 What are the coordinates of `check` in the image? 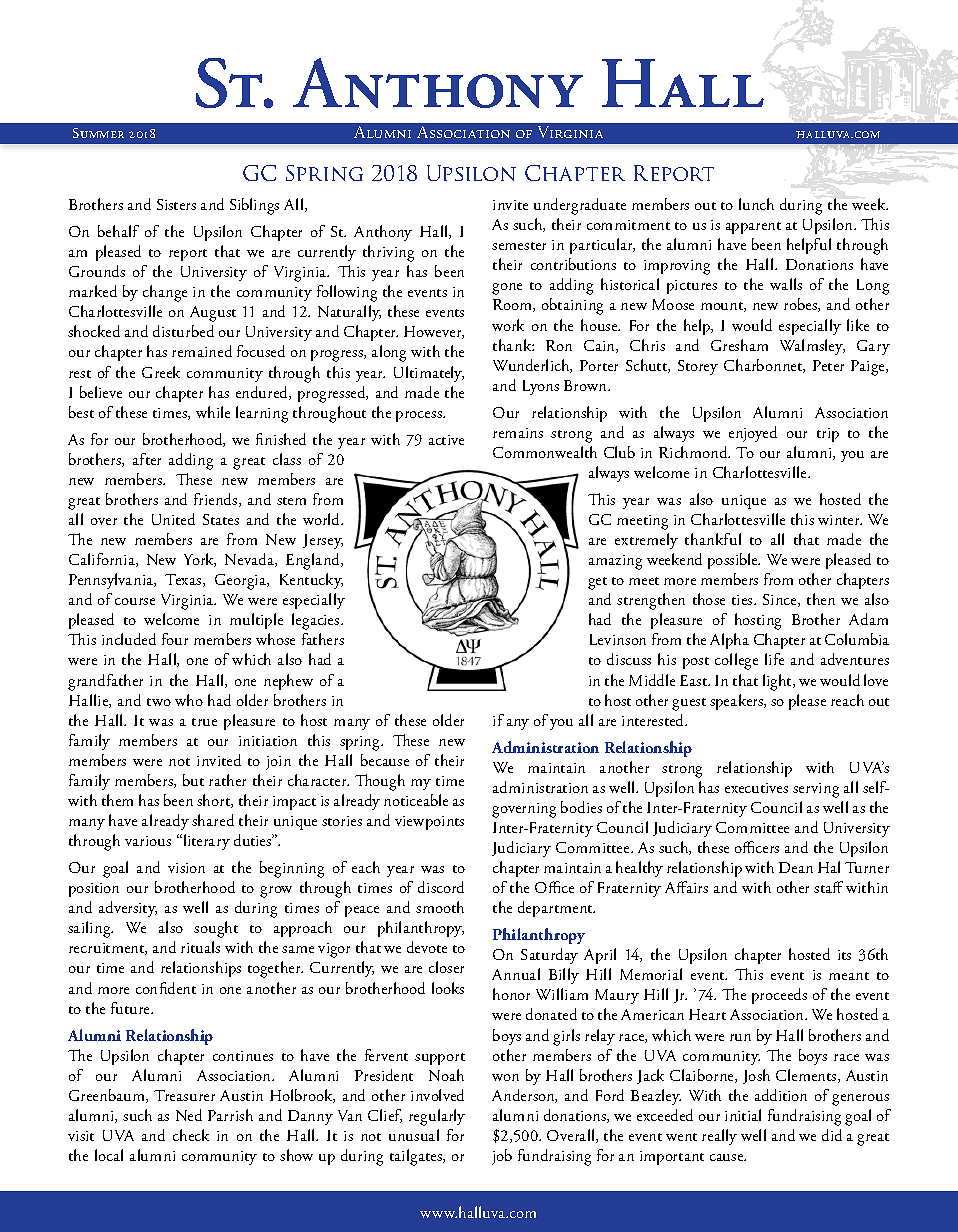 It's located at (191, 1135).
